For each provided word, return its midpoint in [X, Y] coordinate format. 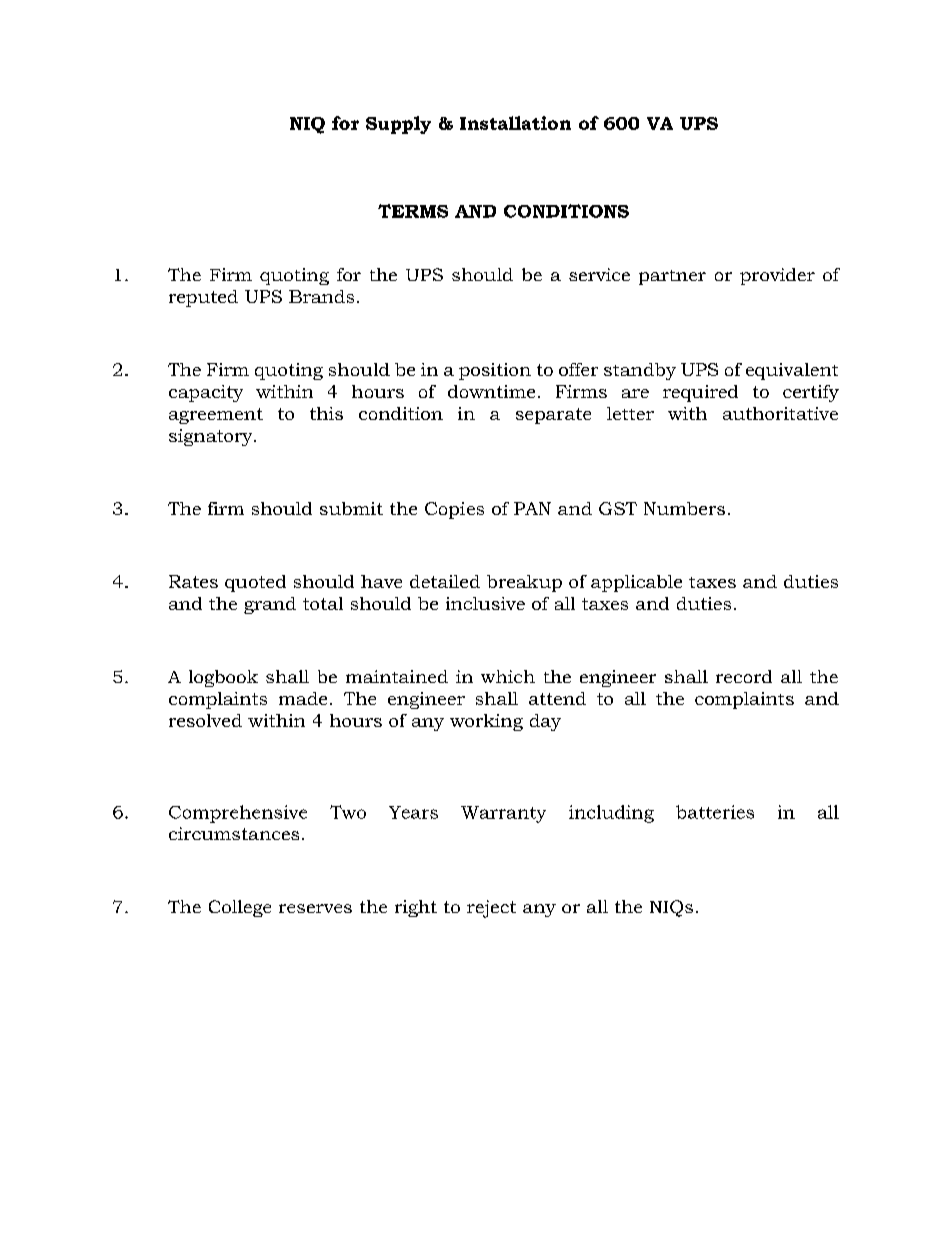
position [495, 371]
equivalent [792, 371]
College [240, 908]
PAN [532, 508]
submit [351, 508]
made [303, 698]
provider [777, 276]
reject [491, 909]
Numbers [684, 508]
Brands [321, 296]
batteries [715, 812]
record [744, 676]
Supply [398, 125]
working [486, 722]
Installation [515, 123]
